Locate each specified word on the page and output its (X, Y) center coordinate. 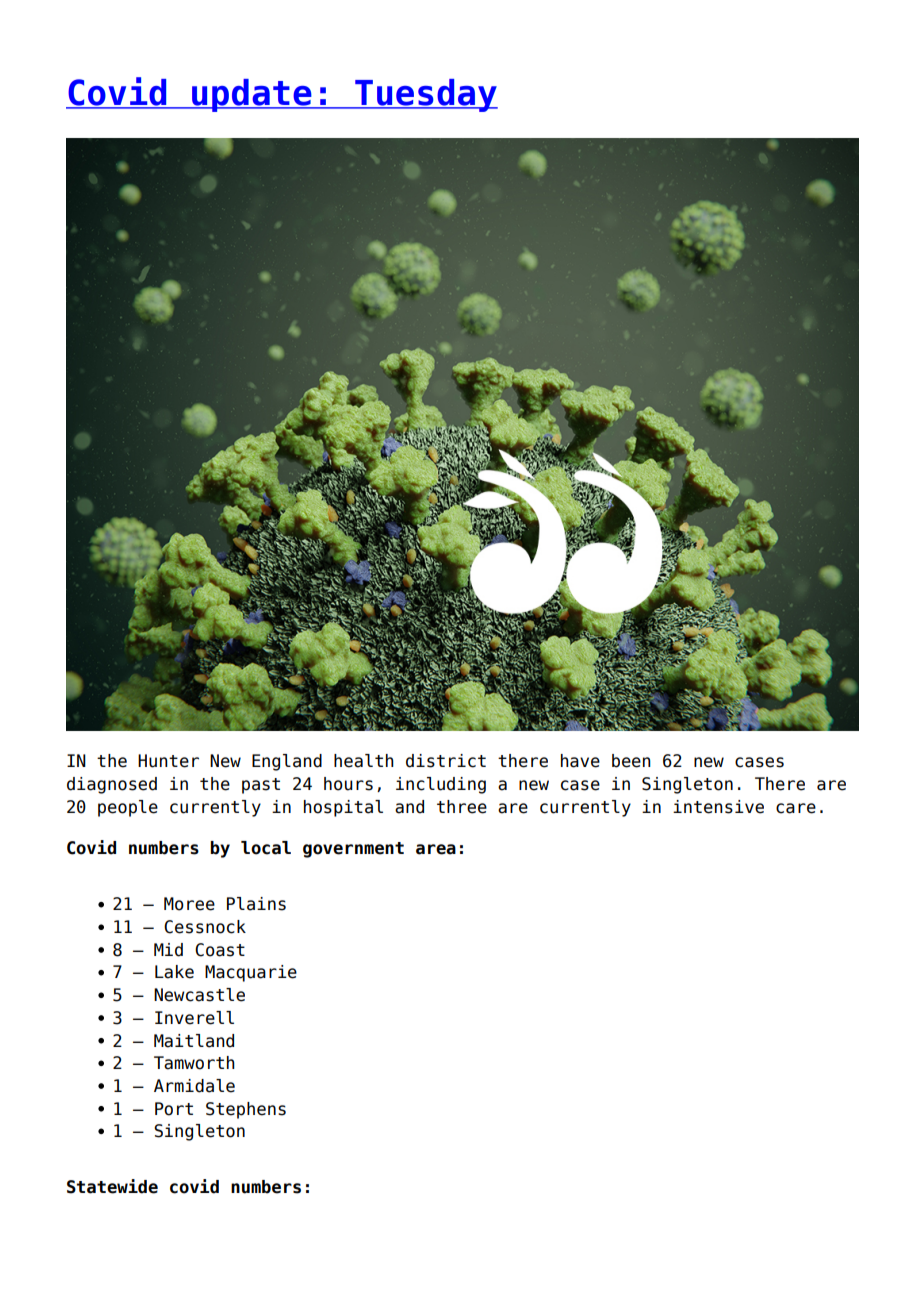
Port (174, 1109)
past (261, 786)
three (462, 807)
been (631, 761)
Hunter (168, 761)
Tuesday (425, 95)
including (441, 785)
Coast (220, 950)
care (796, 808)
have (580, 761)
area (436, 849)
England (287, 762)
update (252, 95)
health (364, 761)
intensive (718, 807)
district (446, 761)
